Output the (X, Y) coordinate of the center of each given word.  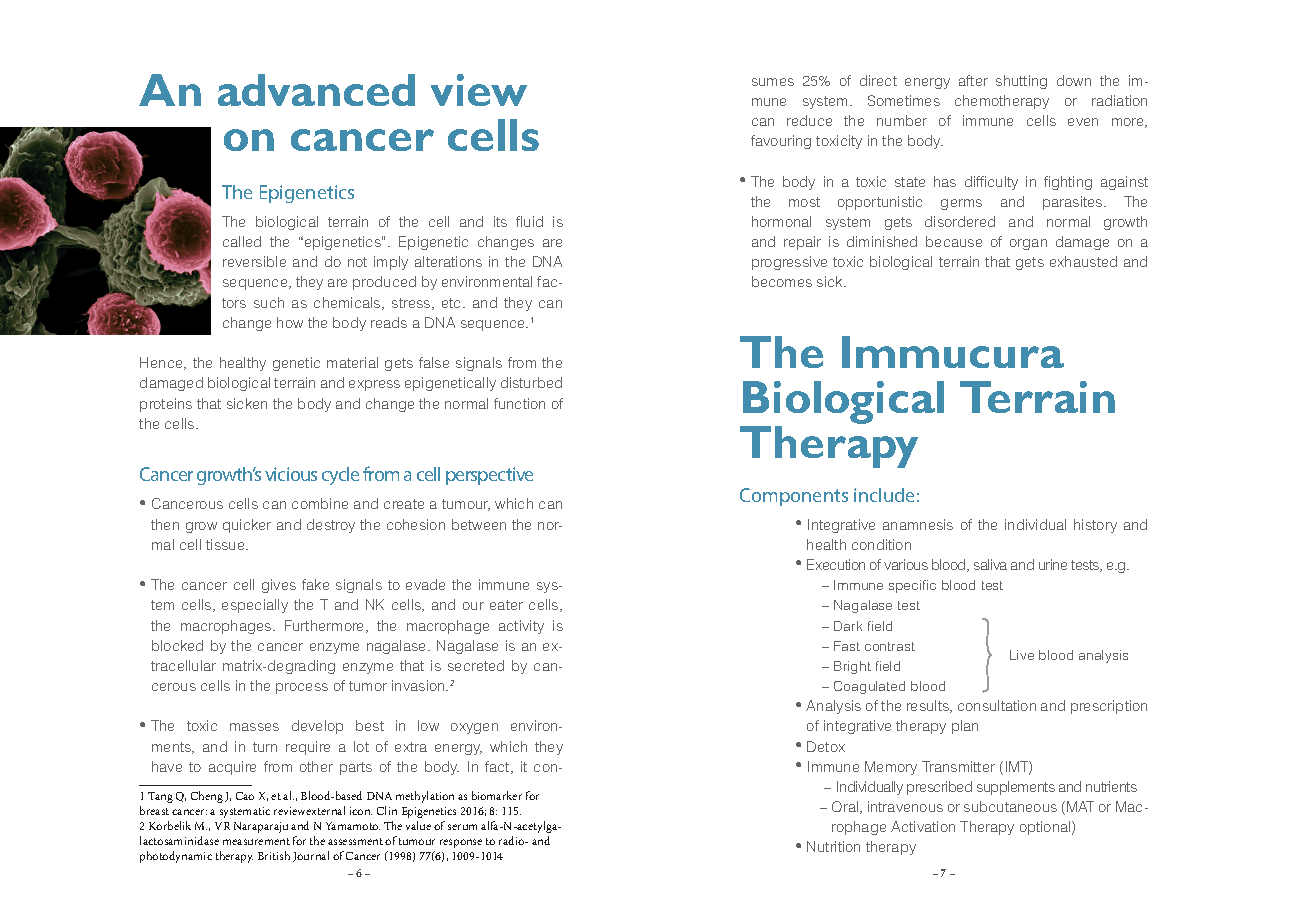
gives (279, 586)
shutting (1021, 82)
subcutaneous (1010, 806)
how (290, 322)
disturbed (531, 382)
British (274, 855)
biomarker (497, 795)
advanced (316, 90)
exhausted (1083, 261)
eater (506, 605)
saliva (990, 564)
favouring (781, 142)
